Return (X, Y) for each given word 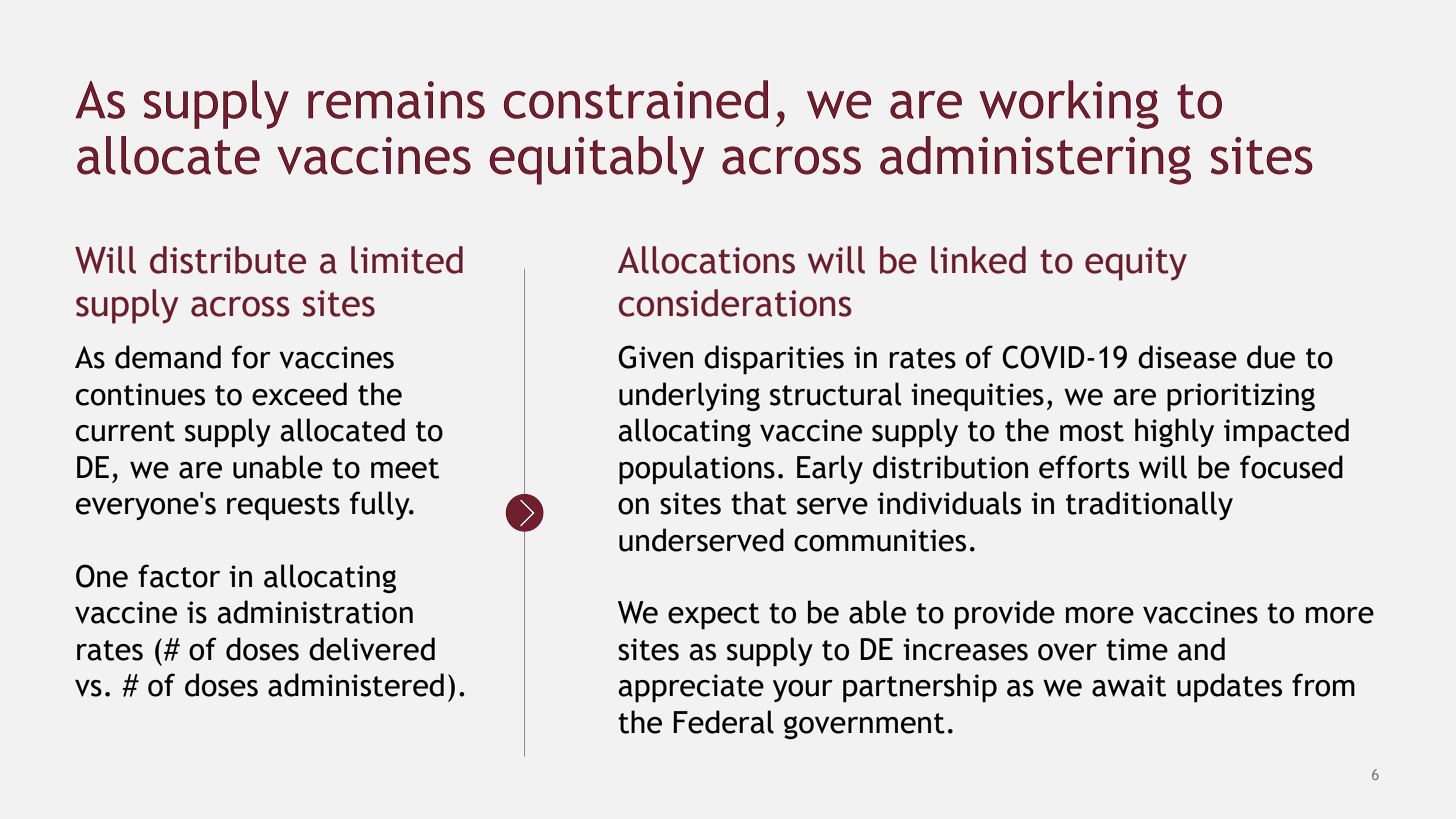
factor (179, 576)
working (1069, 104)
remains (396, 100)
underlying (689, 396)
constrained (636, 99)
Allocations (706, 260)
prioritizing (1241, 397)
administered (356, 685)
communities (880, 540)
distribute (228, 260)
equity (1136, 264)
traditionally (1149, 505)
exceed (299, 394)
